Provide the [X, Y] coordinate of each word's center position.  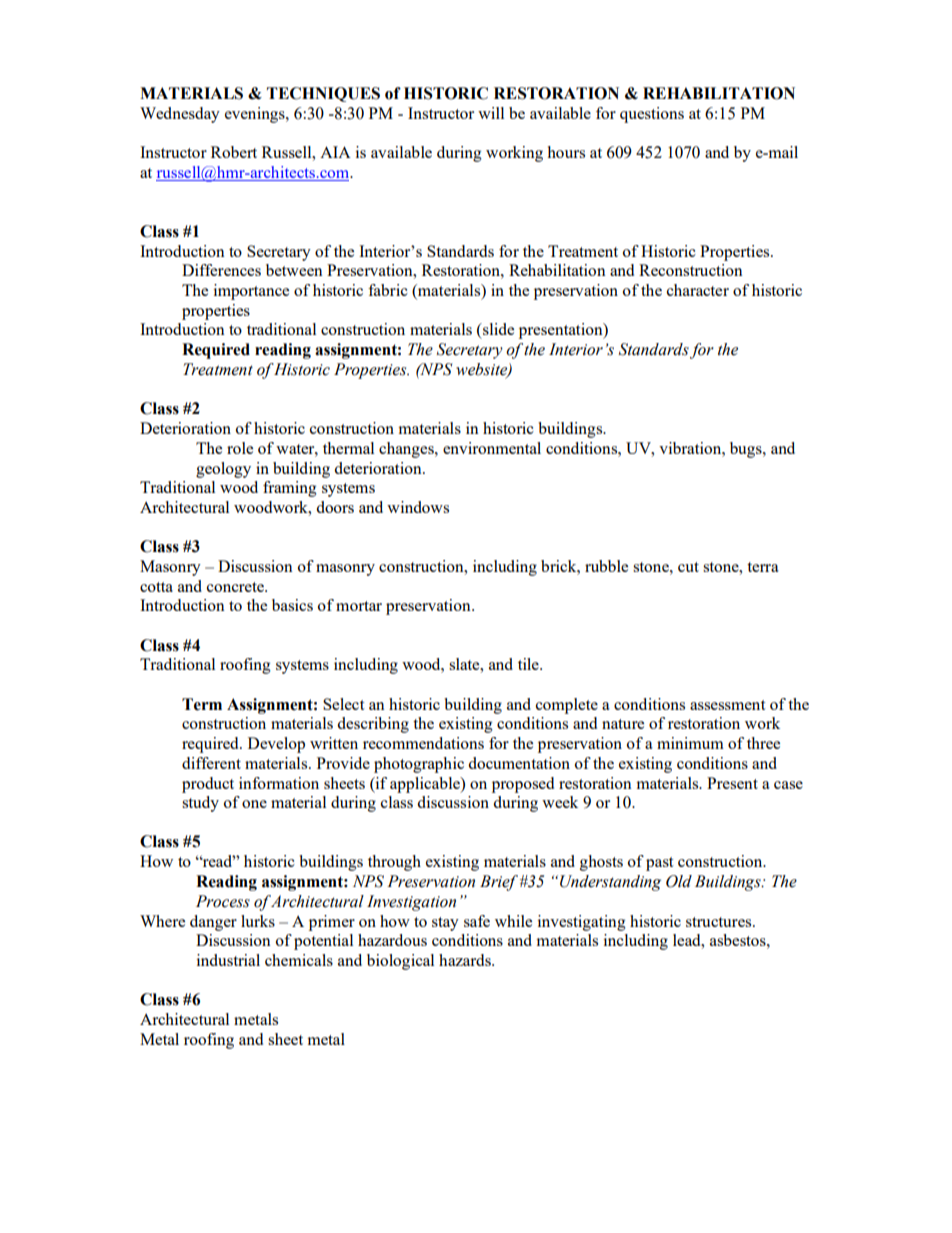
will [491, 113]
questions [652, 115]
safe [477, 921]
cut [688, 567]
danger [213, 923]
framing [290, 489]
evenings [256, 115]
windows [418, 507]
